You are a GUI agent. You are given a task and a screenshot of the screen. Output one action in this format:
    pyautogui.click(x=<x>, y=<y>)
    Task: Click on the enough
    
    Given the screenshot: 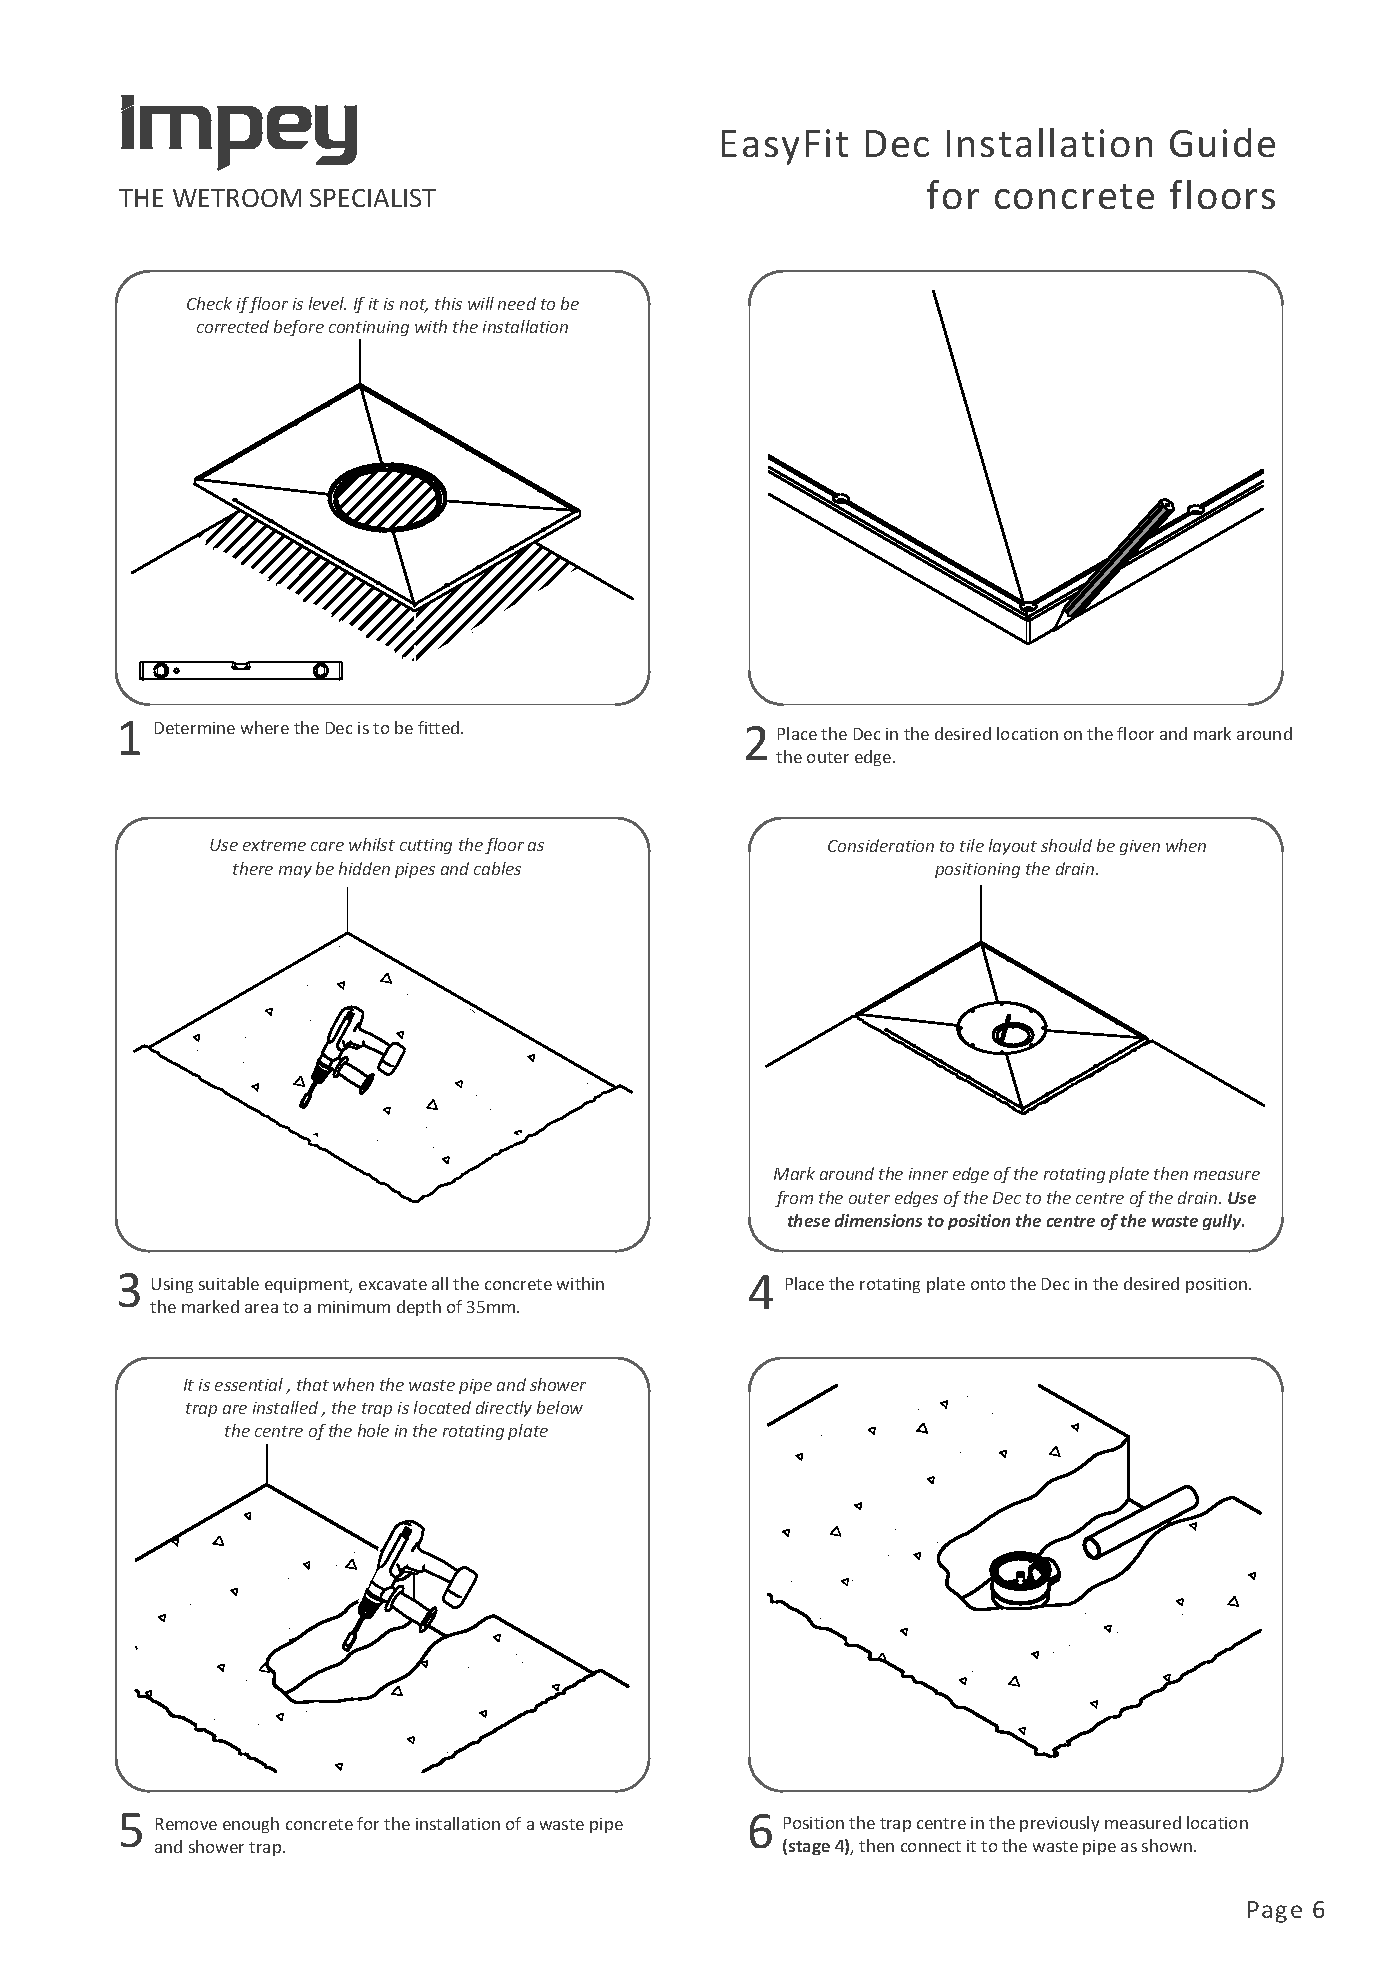 What is the action you would take?
    pyautogui.click(x=251, y=1825)
